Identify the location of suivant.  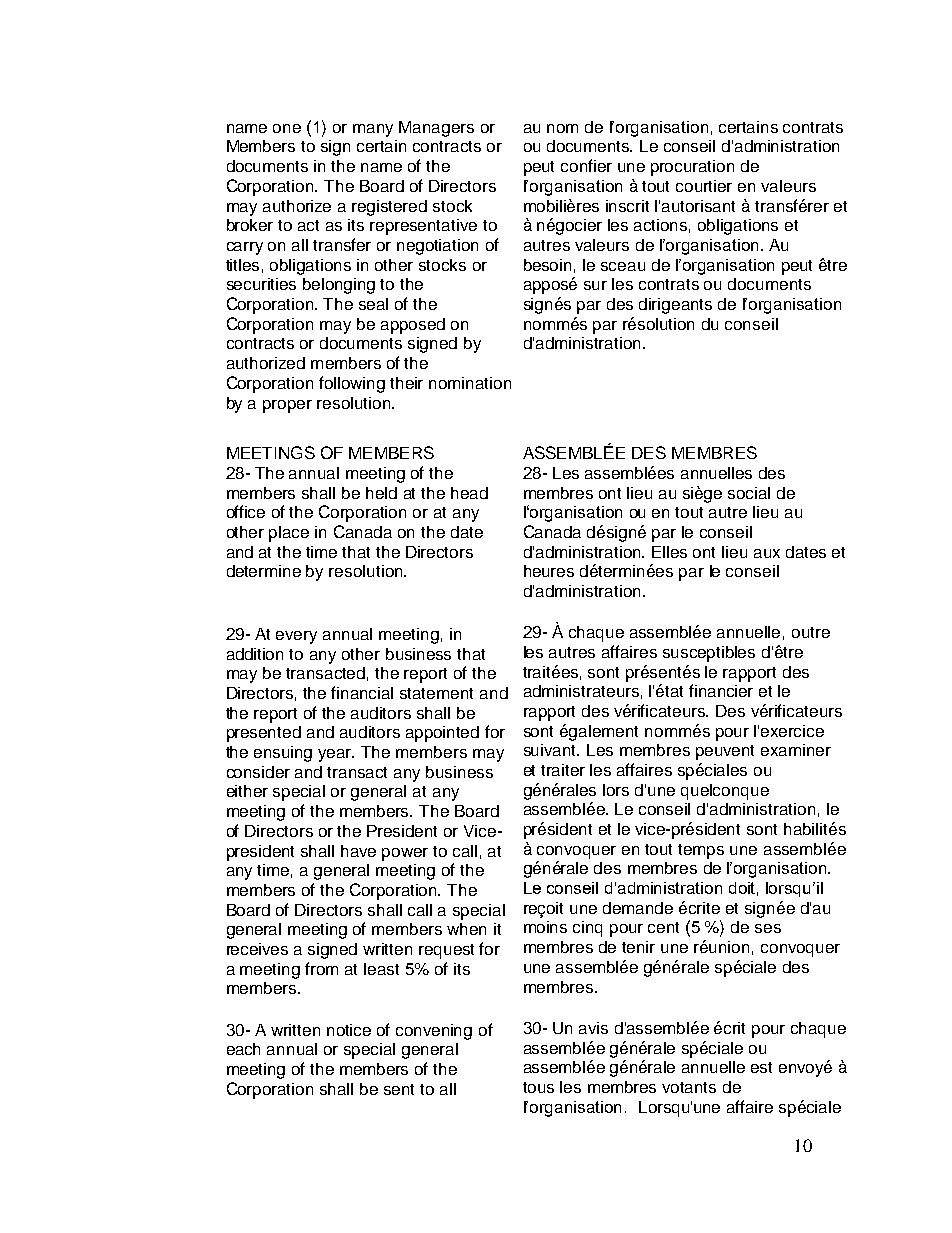
(551, 750).
